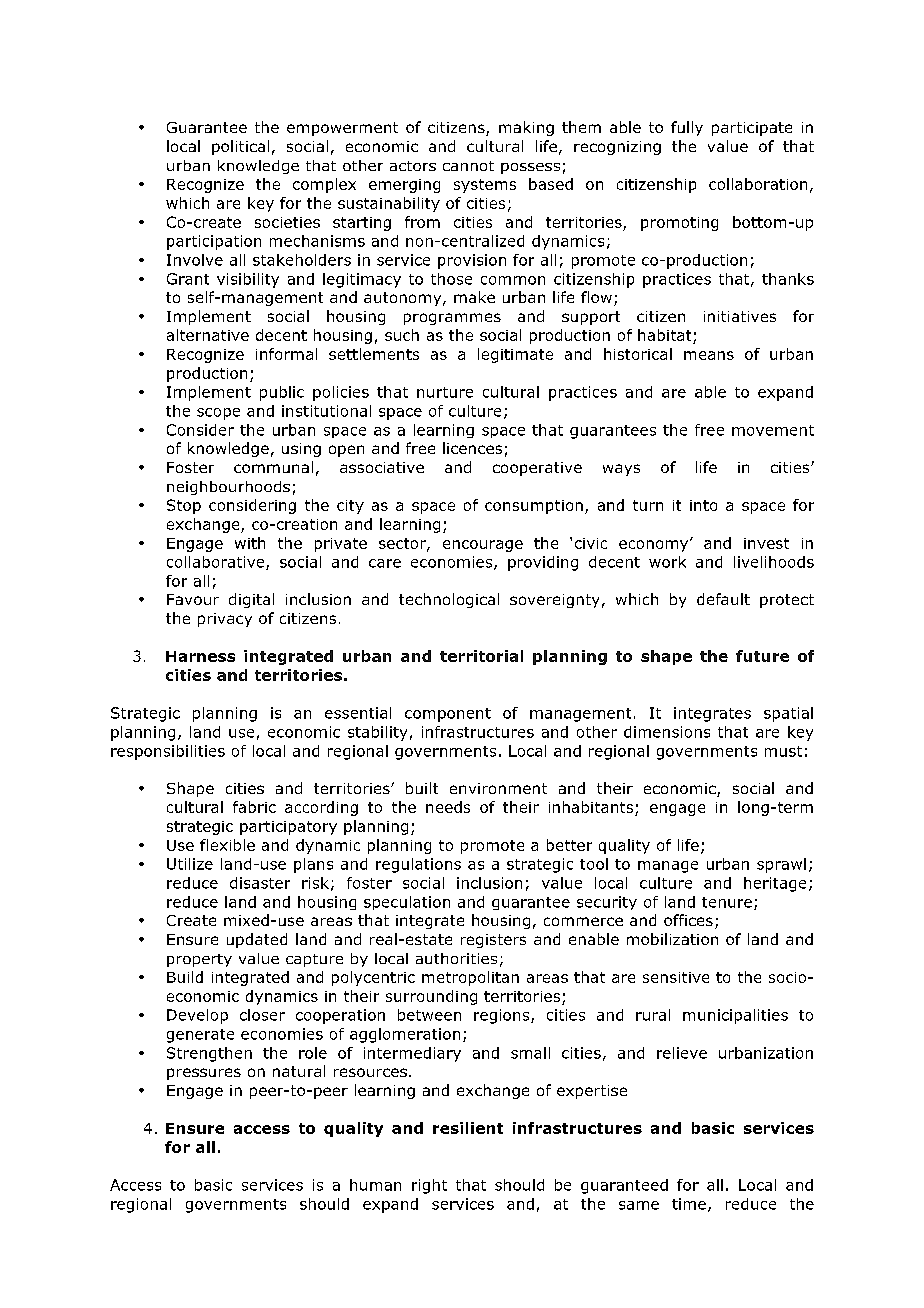  What do you see at coordinates (240, 147) in the screenshot?
I see `political` at bounding box center [240, 147].
